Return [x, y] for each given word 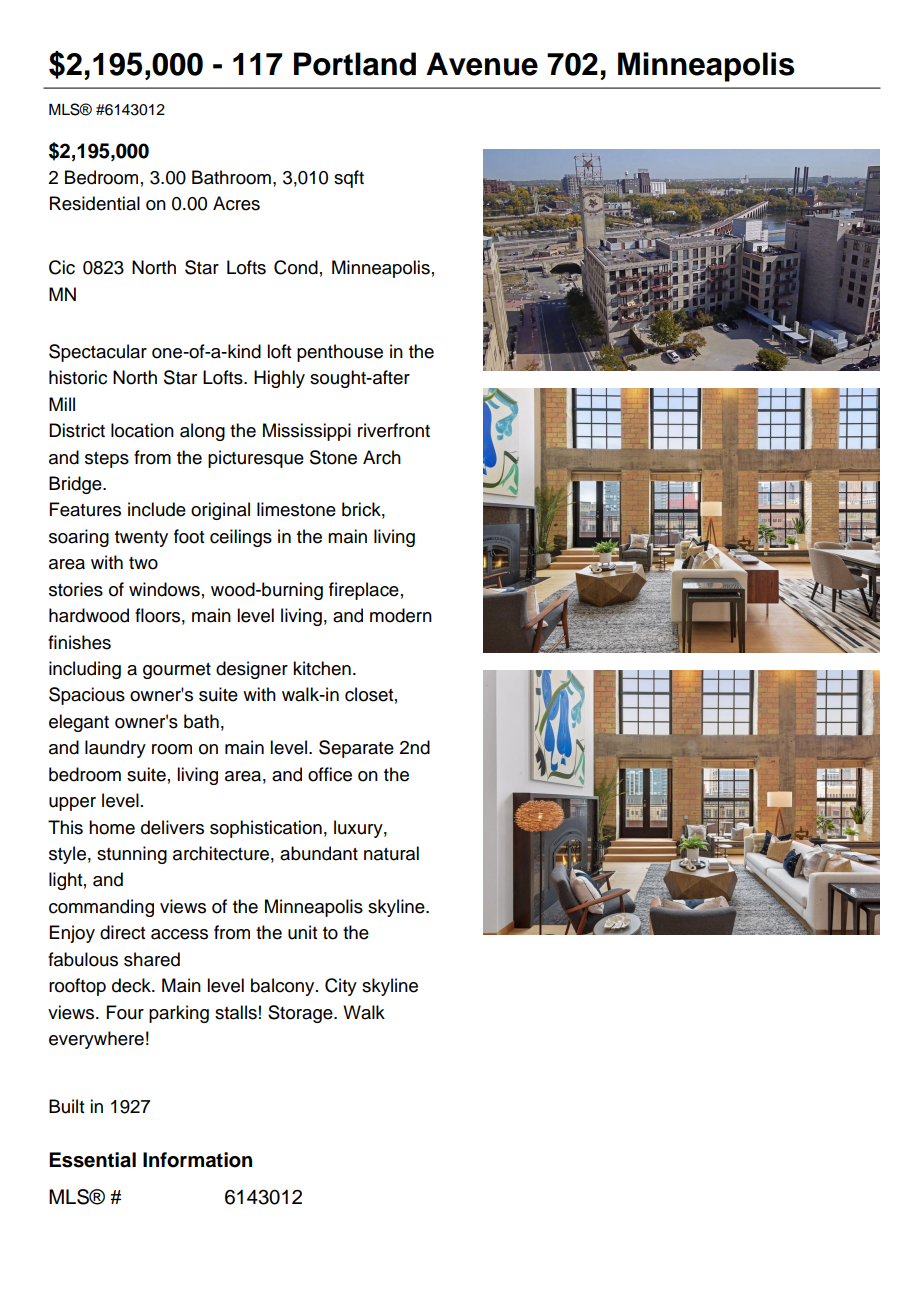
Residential [95, 203]
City [341, 987]
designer [252, 670]
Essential [92, 1160]
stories [76, 589]
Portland [355, 64]
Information [197, 1160]
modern [401, 615]
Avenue [482, 64]
